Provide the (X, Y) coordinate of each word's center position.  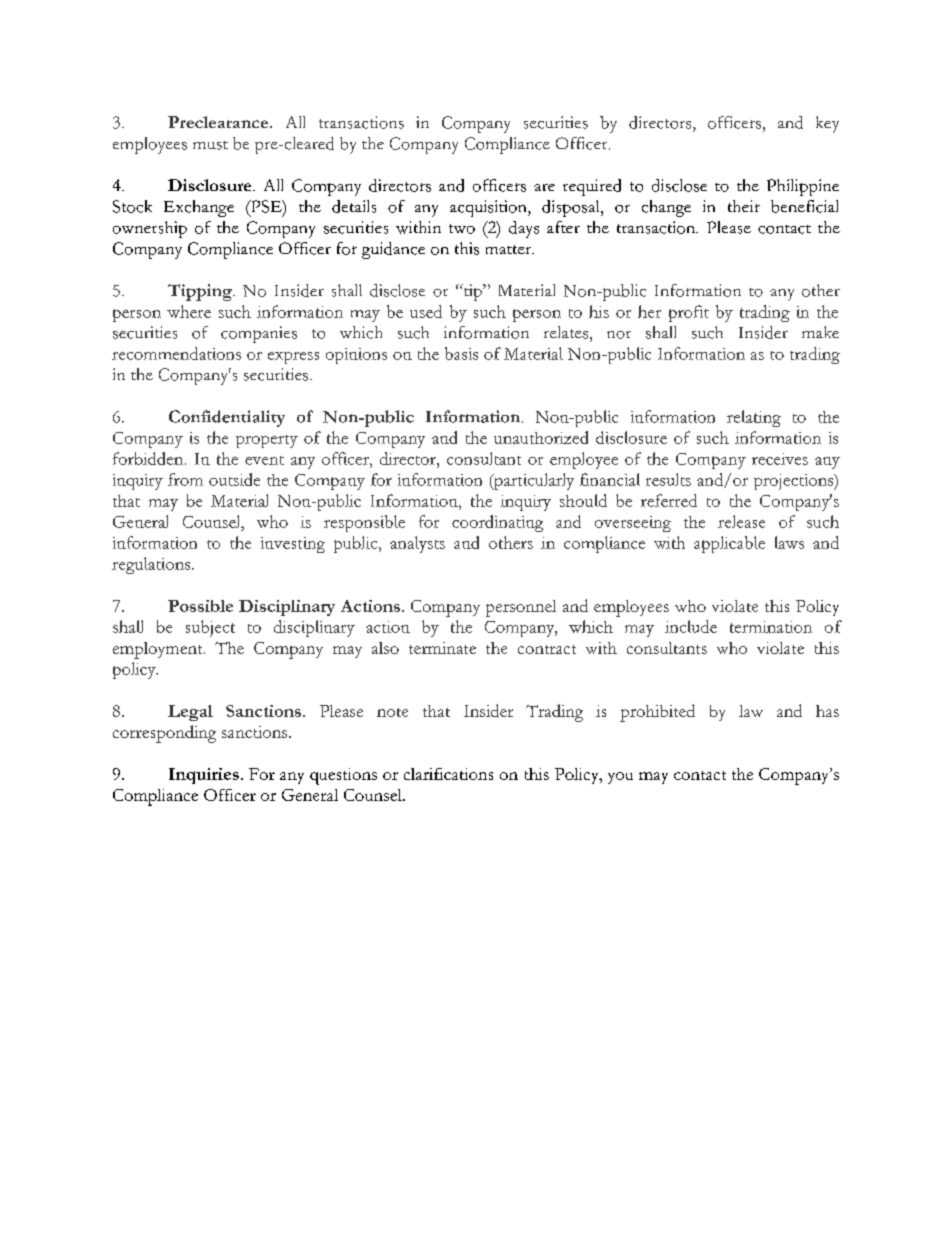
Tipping (201, 292)
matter (510, 249)
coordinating (497, 523)
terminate (442, 648)
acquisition (489, 208)
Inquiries (204, 776)
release (741, 521)
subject (210, 628)
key (827, 124)
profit (689, 313)
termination (771, 627)
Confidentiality (227, 418)
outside (234, 479)
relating (754, 418)
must (210, 145)
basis (461, 353)
